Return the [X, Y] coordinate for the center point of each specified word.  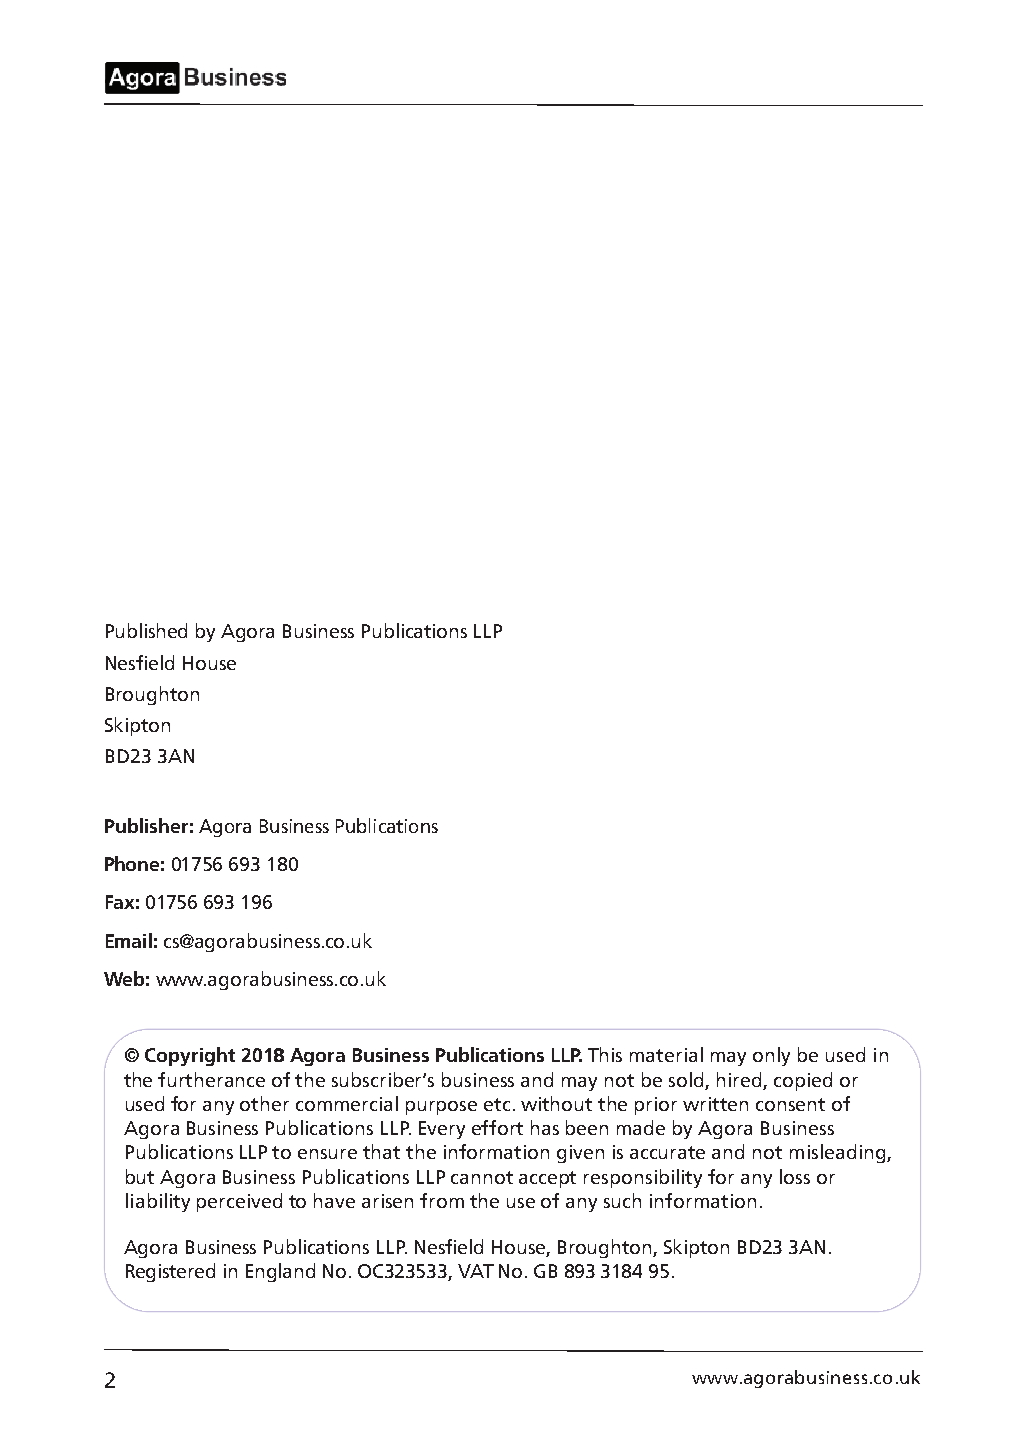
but [140, 1176]
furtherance [211, 1079]
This [605, 1054]
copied [803, 1081]
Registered [170, 1272]
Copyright [190, 1056]
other [264, 1103]
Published [146, 630]
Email [129, 940]
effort [497, 1127]
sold [687, 1081]
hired [740, 1081]
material [666, 1054]
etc [497, 1104]
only [771, 1056]
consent [790, 1104]
